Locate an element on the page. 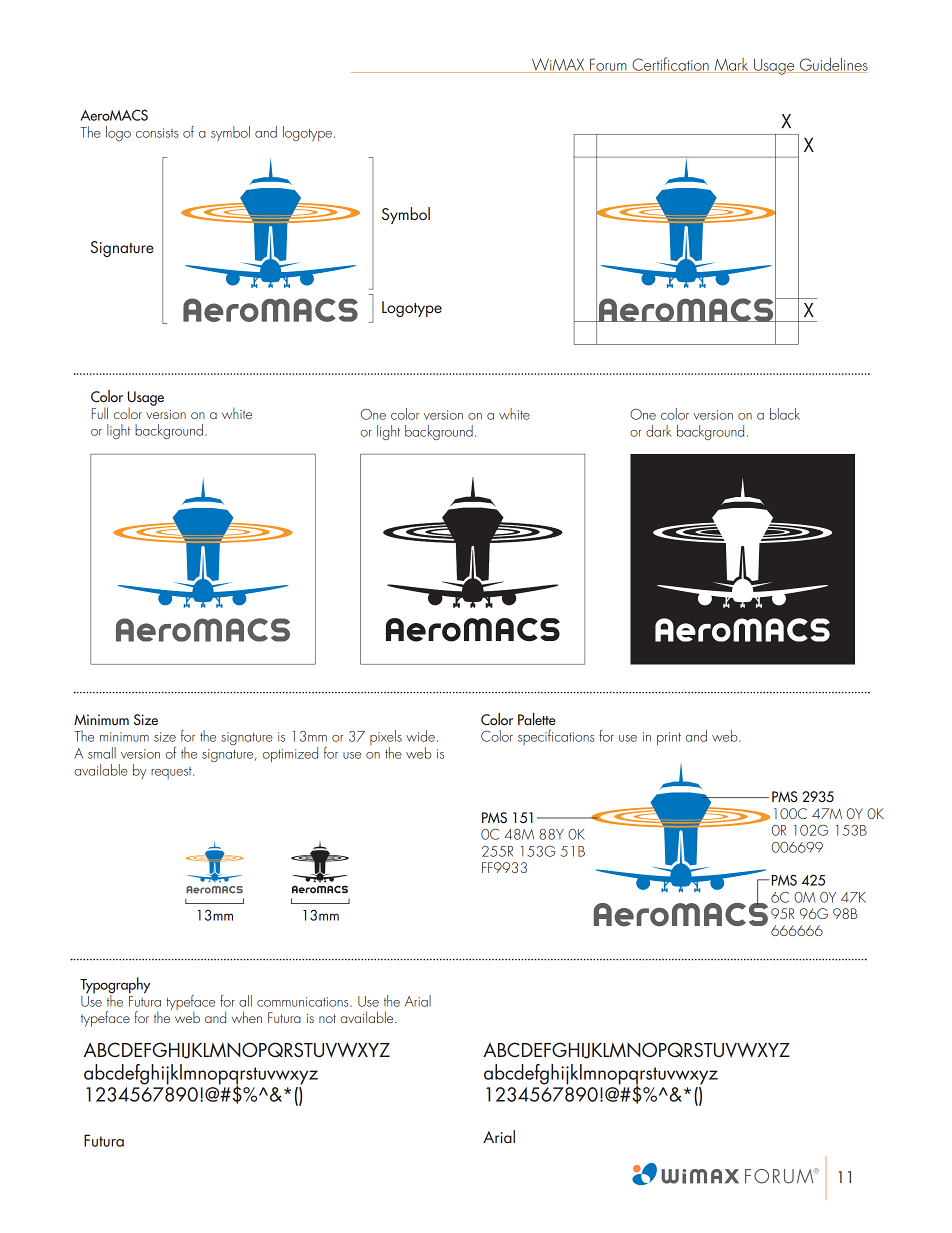  black is located at coordinates (785, 414).
